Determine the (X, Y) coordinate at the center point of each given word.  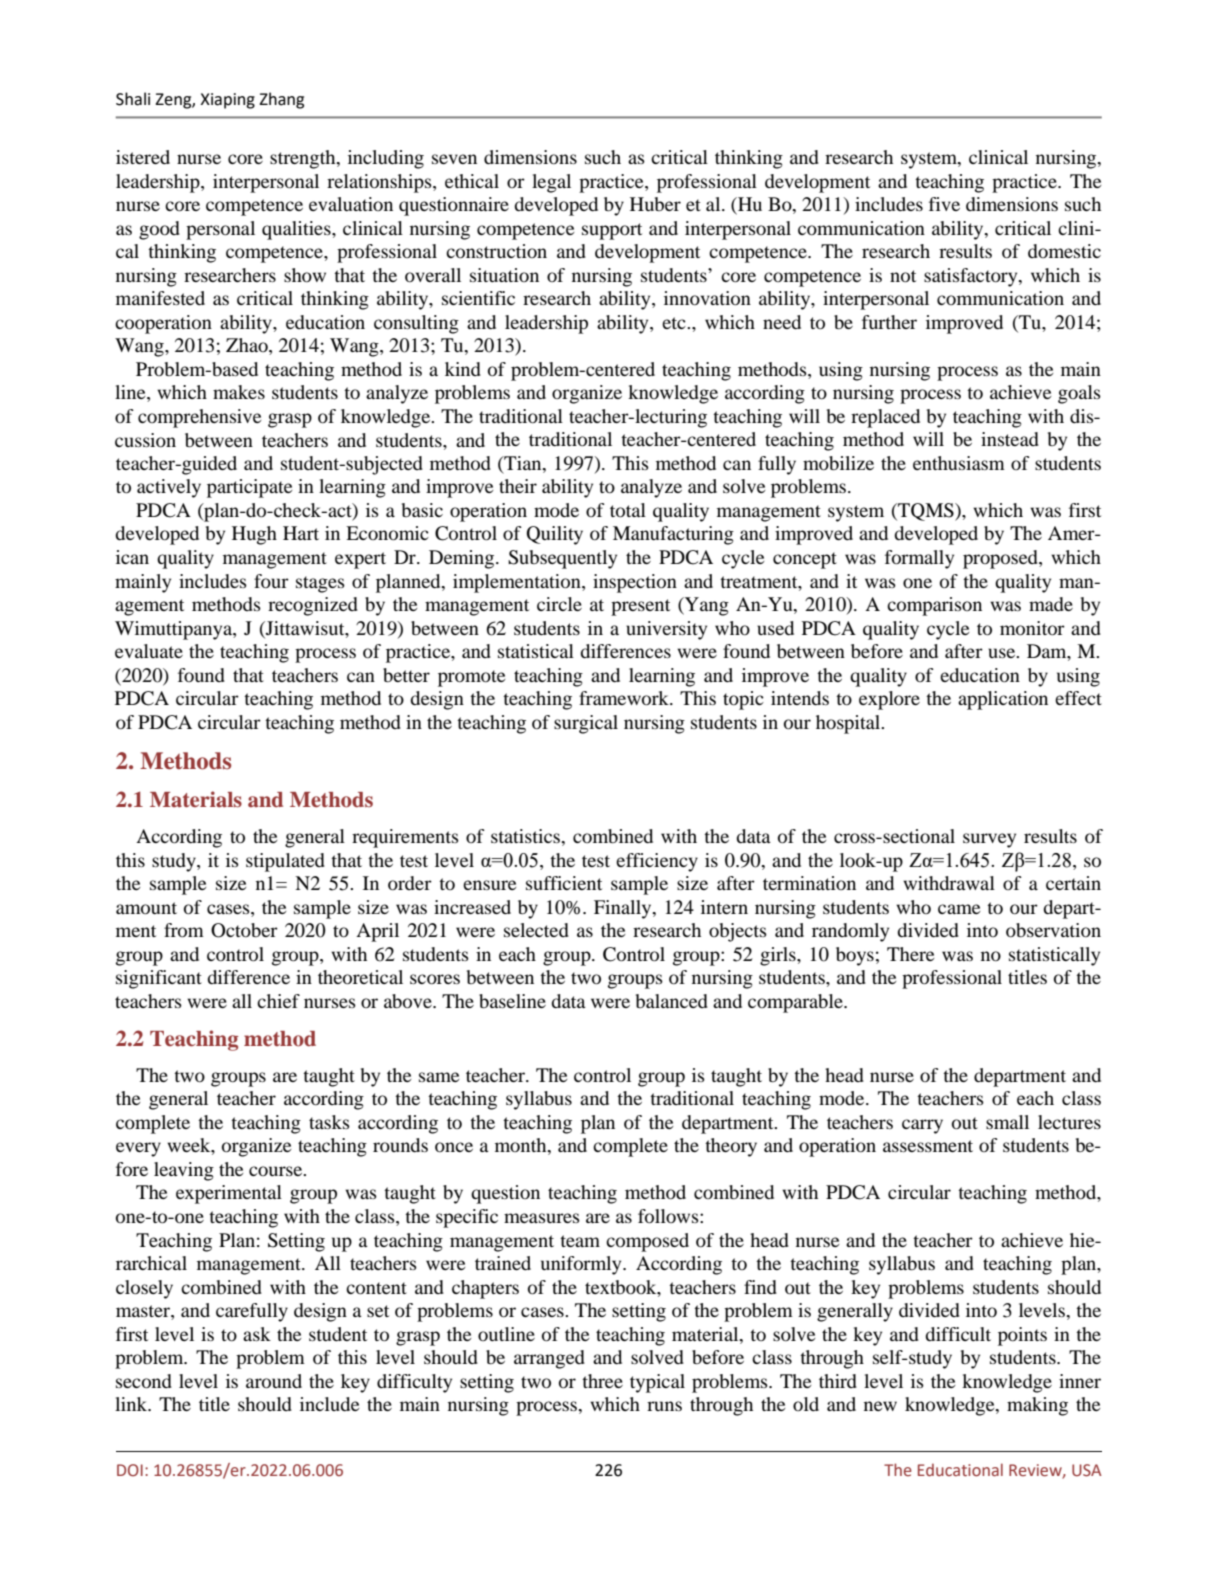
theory (731, 1147)
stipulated (285, 862)
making (1037, 1406)
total (628, 510)
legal (551, 183)
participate (249, 488)
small (1007, 1122)
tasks (329, 1122)
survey (989, 840)
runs (664, 1406)
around (274, 1381)
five (944, 204)
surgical (586, 724)
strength (304, 159)
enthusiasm (959, 463)
